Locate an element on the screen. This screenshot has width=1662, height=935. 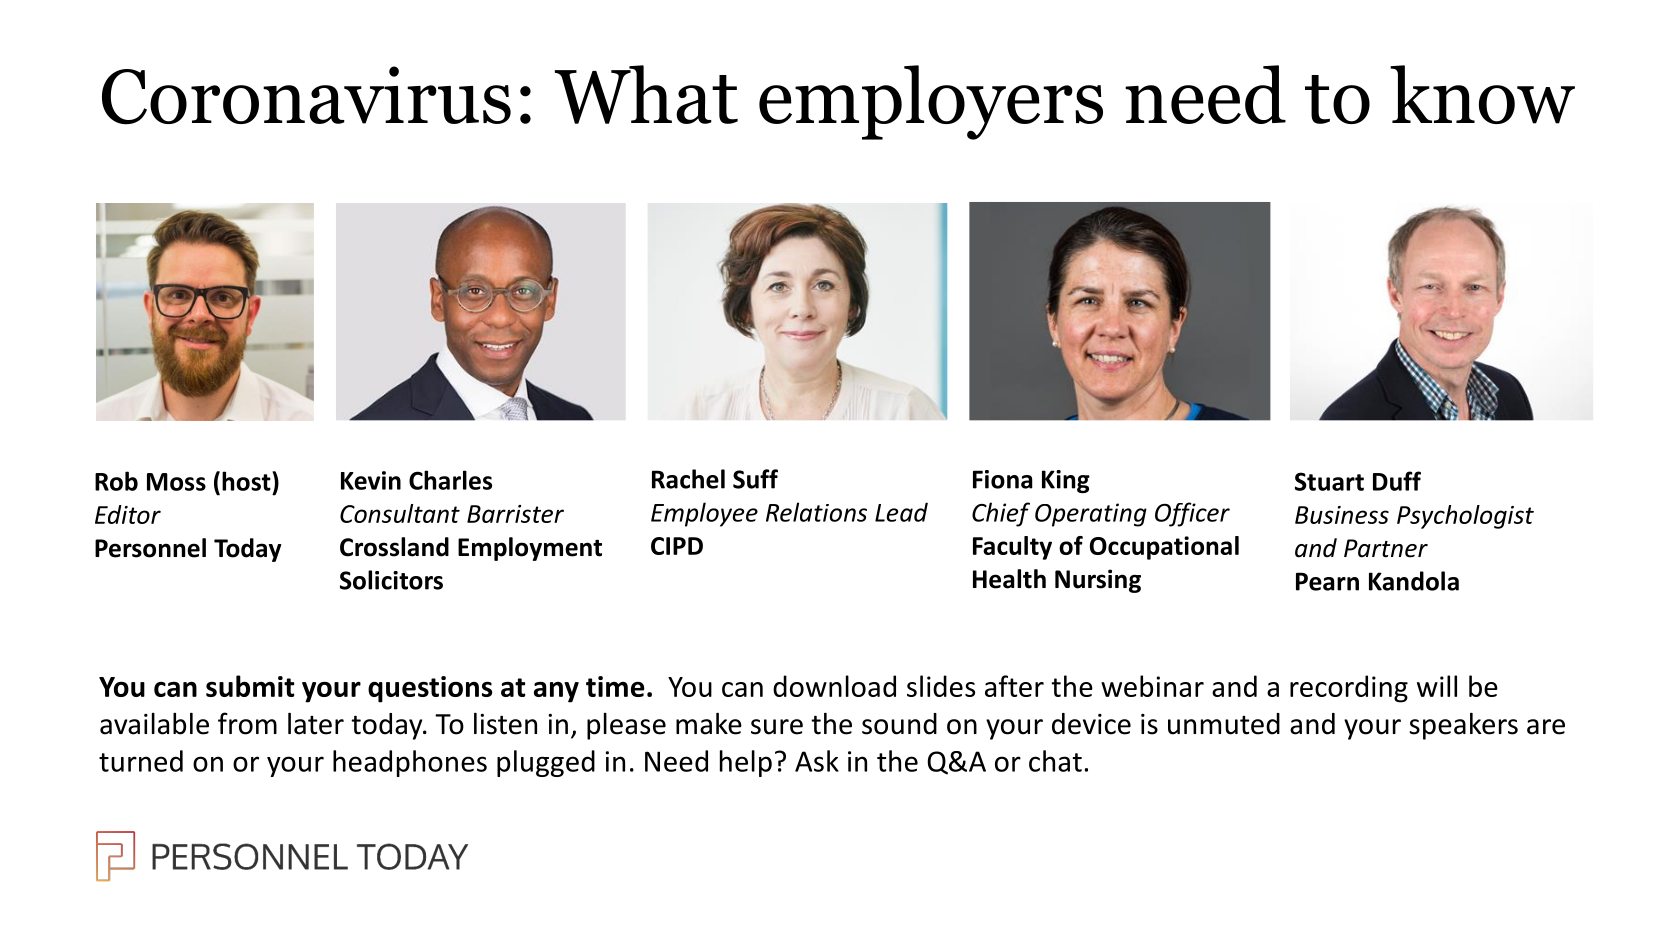
Ask is located at coordinates (817, 761).
